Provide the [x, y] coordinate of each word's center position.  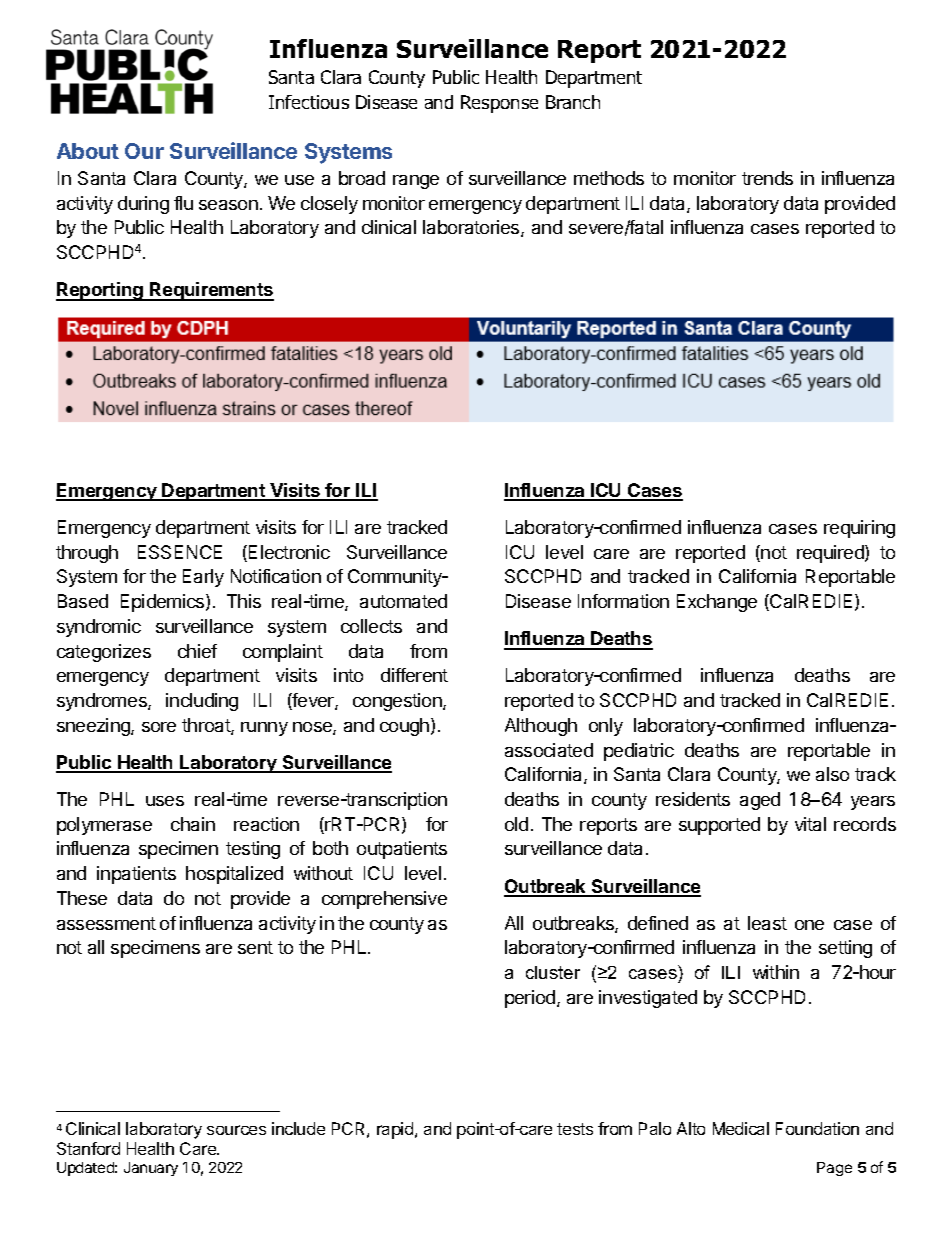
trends [767, 178]
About [88, 151]
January [151, 1169]
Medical [741, 1128]
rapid [396, 1130]
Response [499, 104]
